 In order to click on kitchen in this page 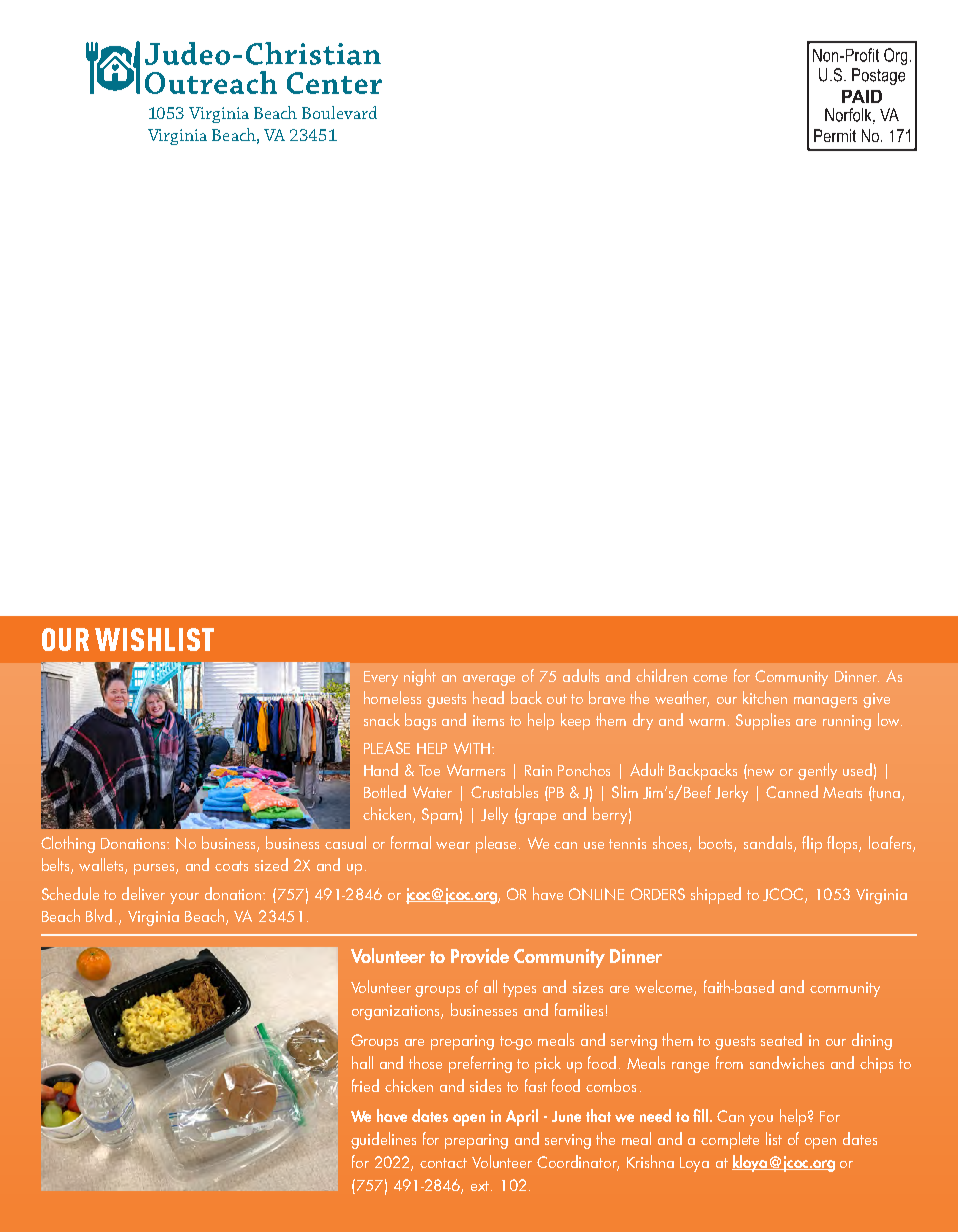, I will do `click(765, 697)`.
